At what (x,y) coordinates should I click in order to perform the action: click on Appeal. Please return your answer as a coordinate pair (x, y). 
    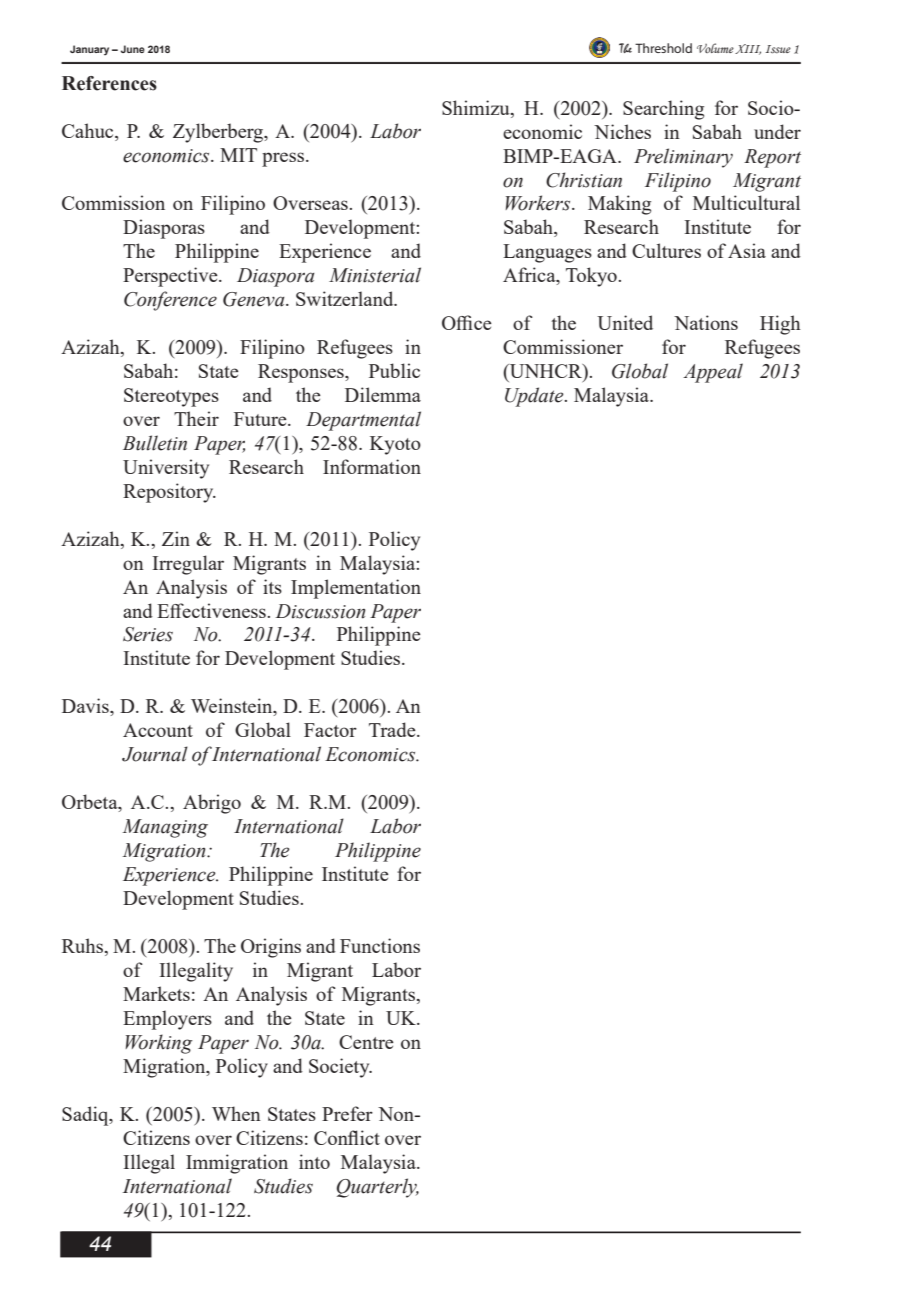
    Looking at the image, I should click on (713, 373).
